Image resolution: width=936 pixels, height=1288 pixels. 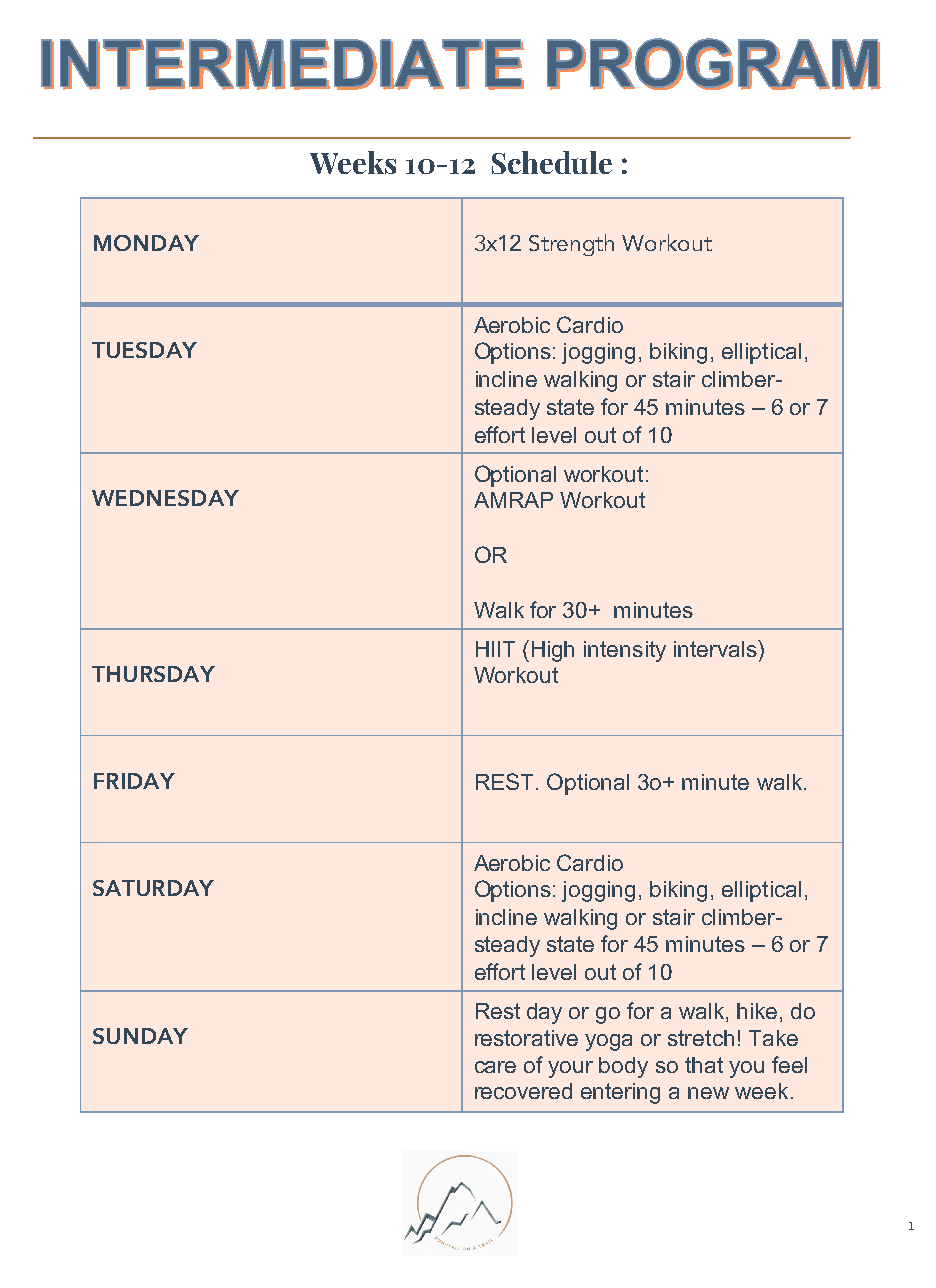 I want to click on intervals, so click(x=716, y=648).
